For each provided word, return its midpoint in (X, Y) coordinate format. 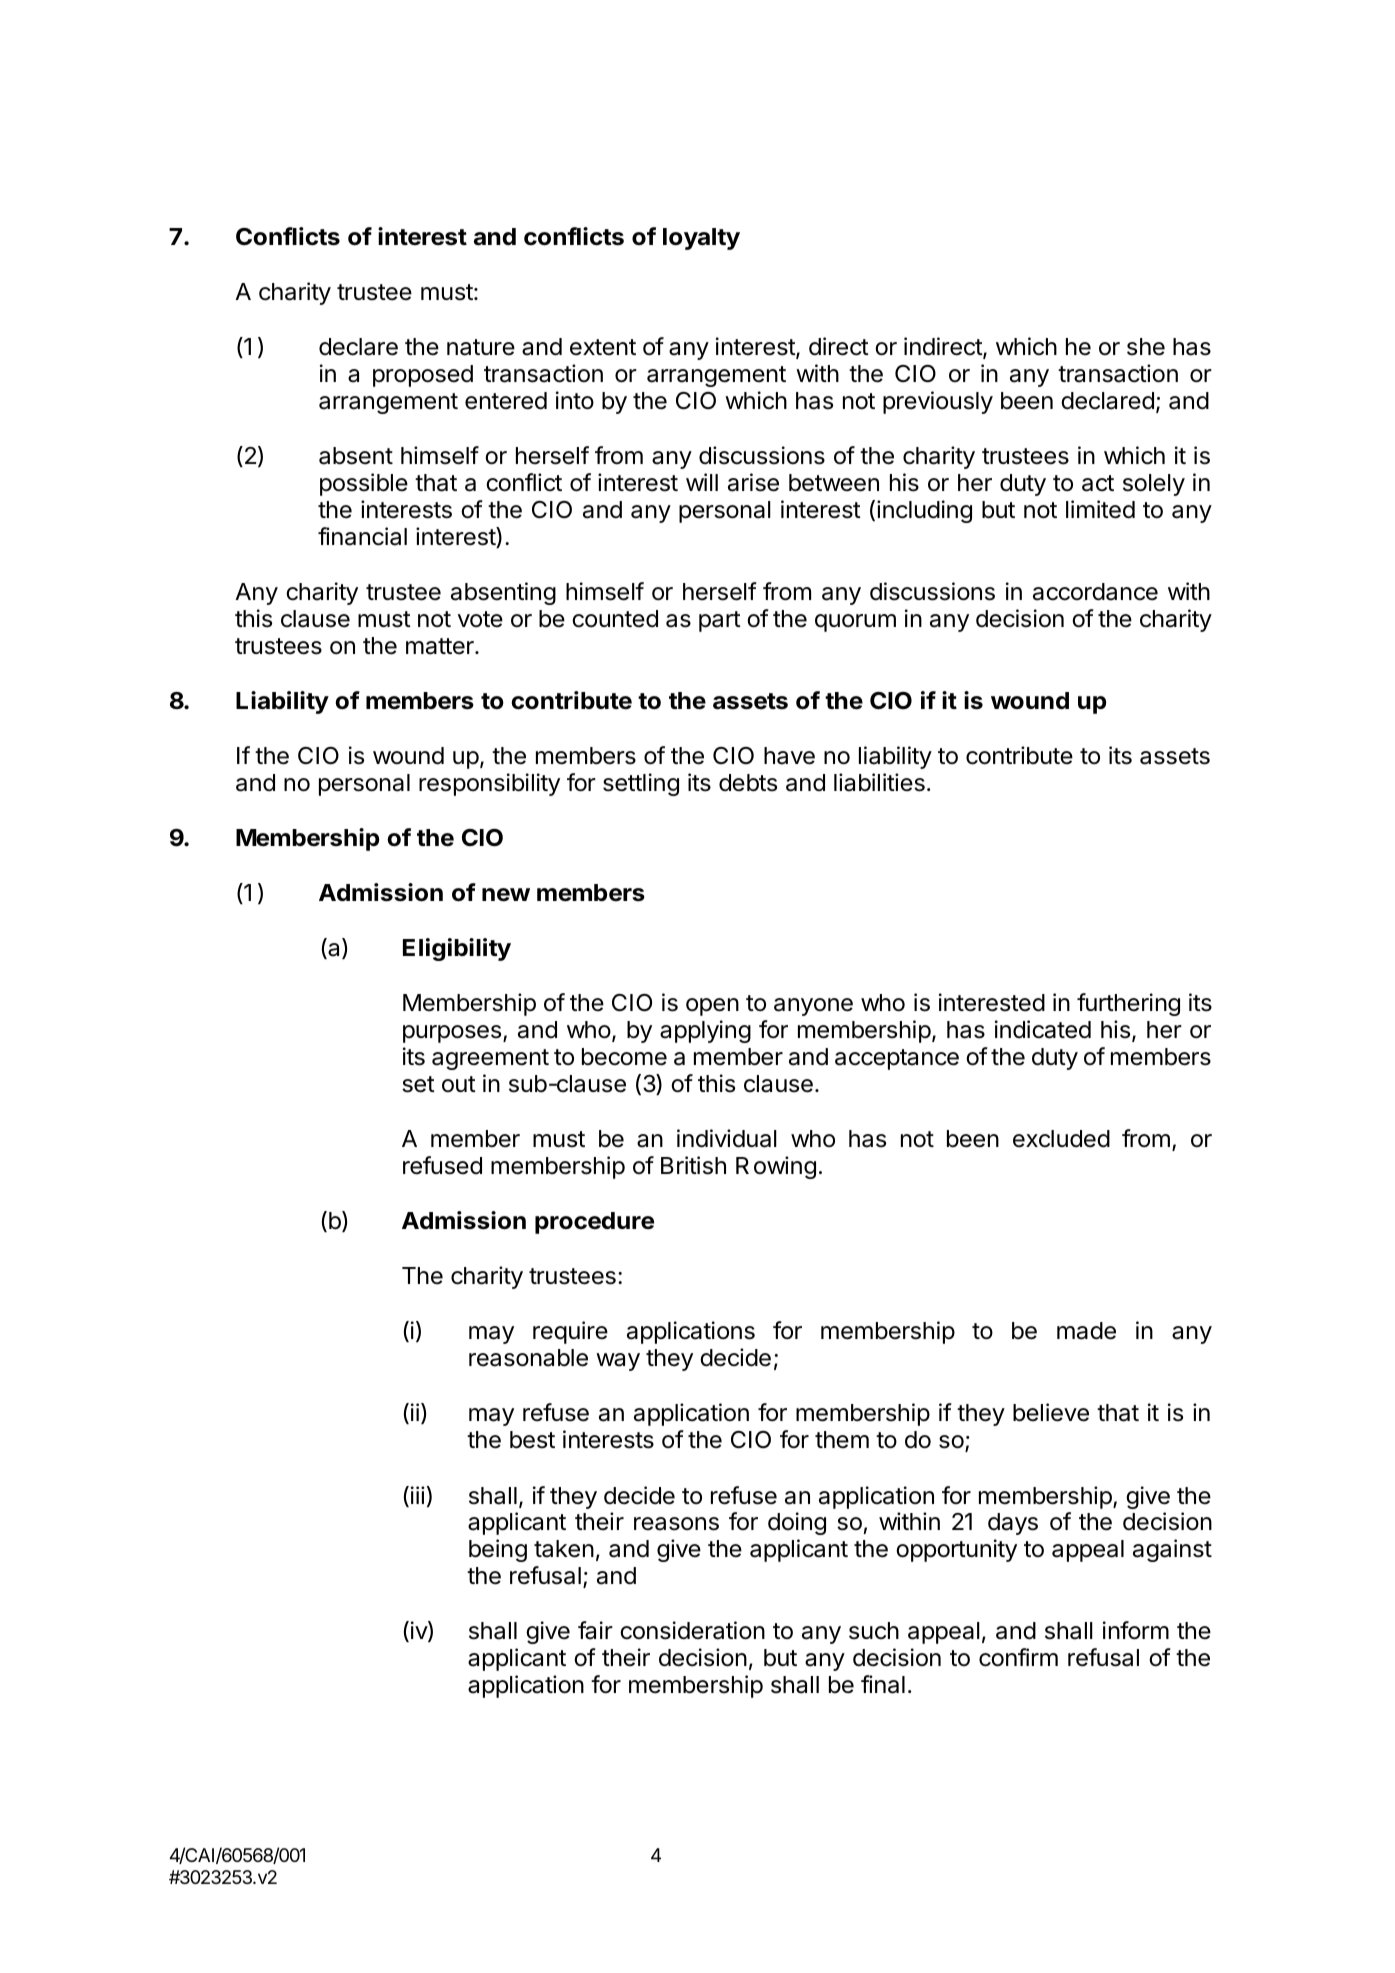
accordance (1095, 592)
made (1086, 1331)
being (498, 1550)
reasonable (528, 1358)
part (720, 621)
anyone (813, 1007)
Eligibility (457, 949)
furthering (1128, 1004)
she (1146, 347)
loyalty (701, 239)
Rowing (776, 1167)
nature (481, 347)
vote (480, 619)
